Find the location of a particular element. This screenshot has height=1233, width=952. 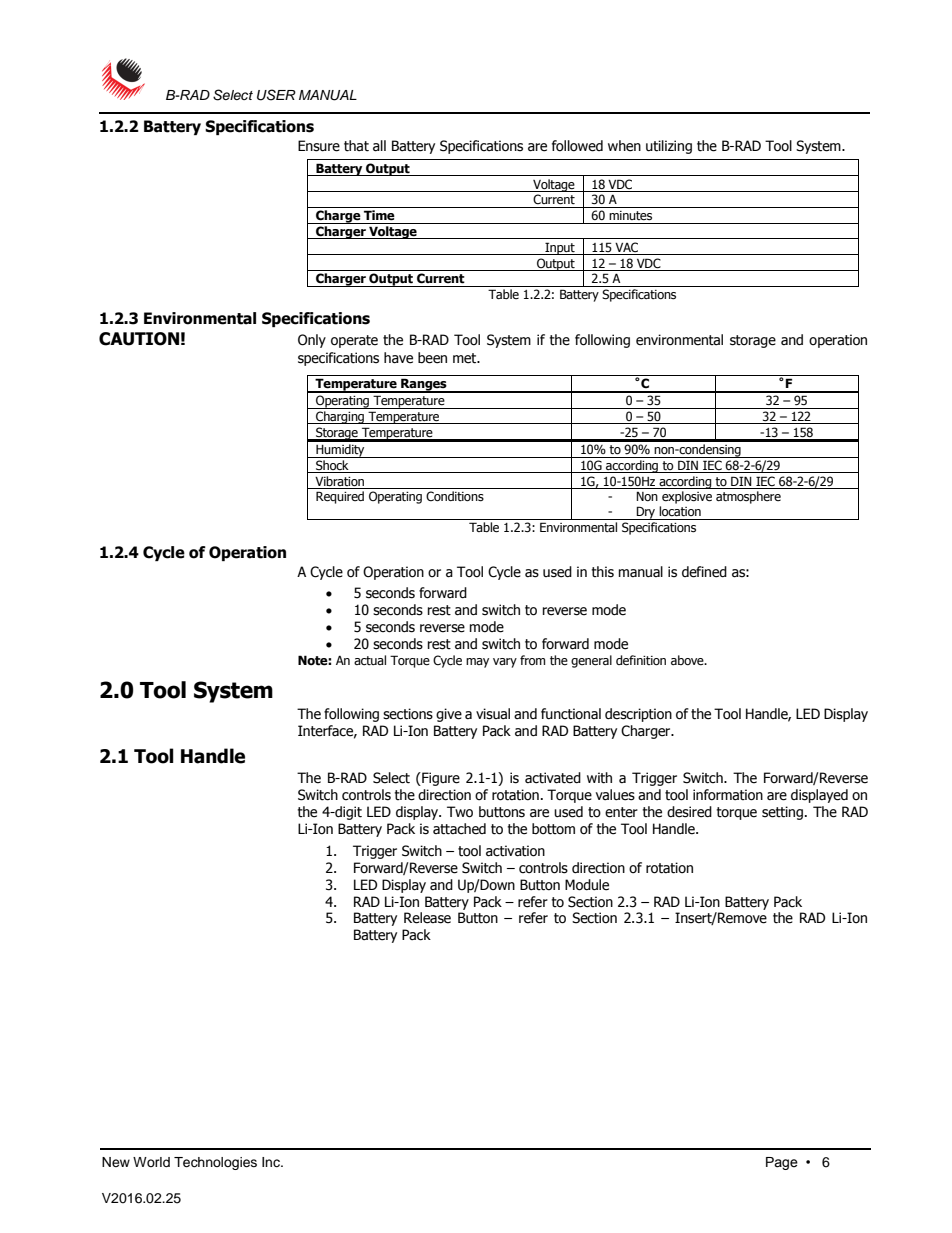

may is located at coordinates (477, 663).
